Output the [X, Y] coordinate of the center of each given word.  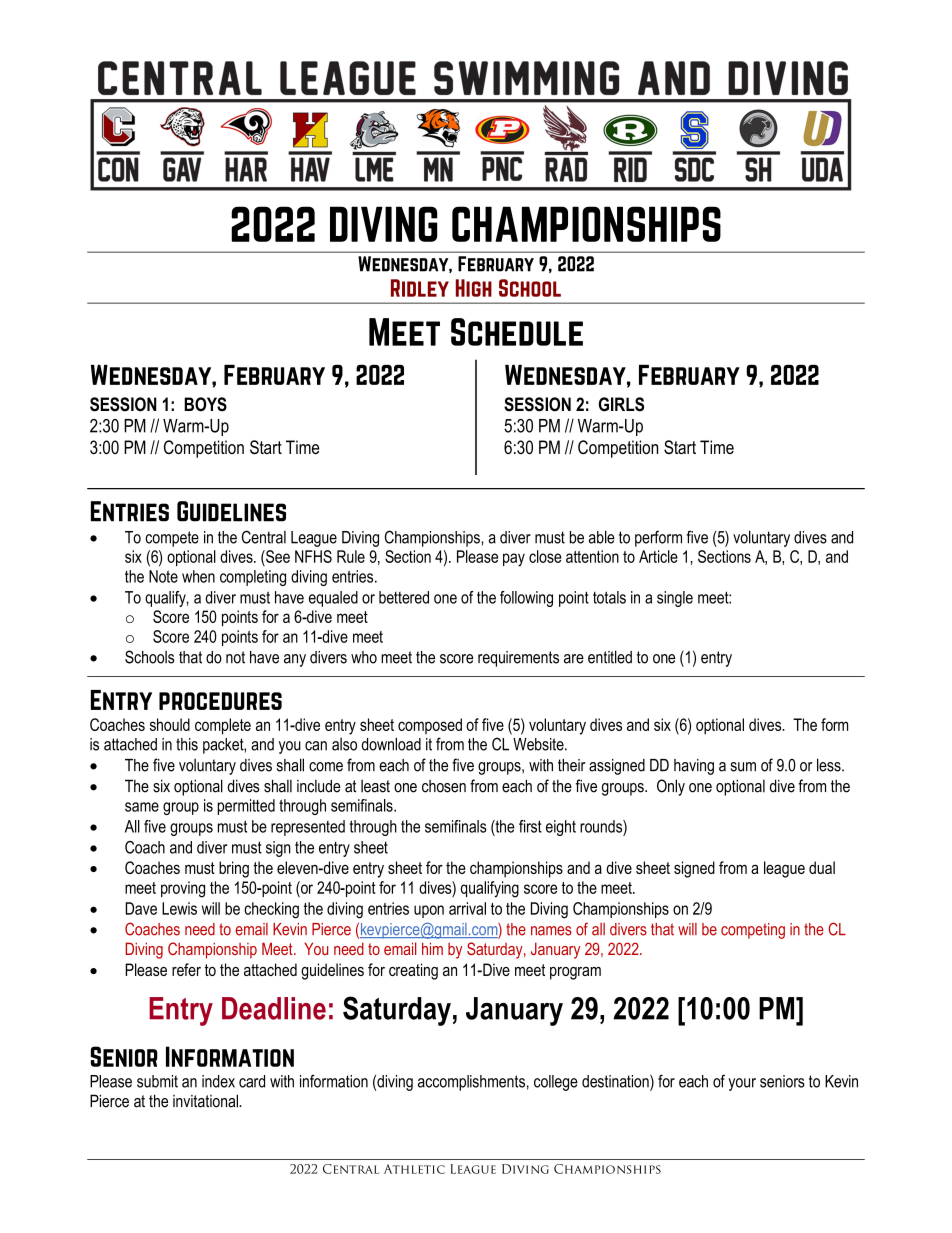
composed [430, 726]
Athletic [414, 1169]
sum [743, 767]
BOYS [205, 404]
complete [223, 726]
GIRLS [621, 404]
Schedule [517, 332]
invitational [207, 1101]
